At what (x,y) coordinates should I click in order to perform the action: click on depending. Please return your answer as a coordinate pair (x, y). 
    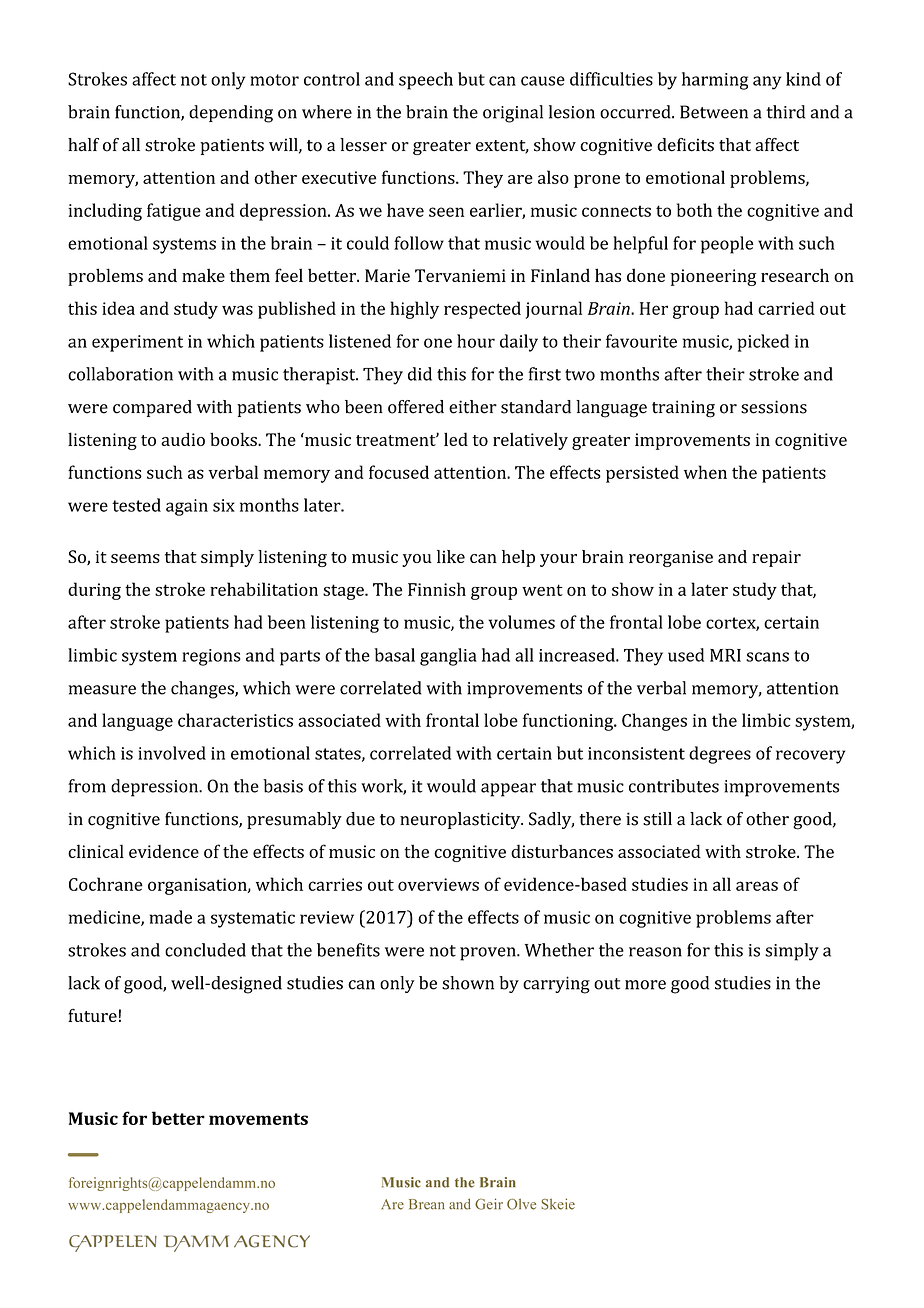
    Looking at the image, I should click on (231, 114).
